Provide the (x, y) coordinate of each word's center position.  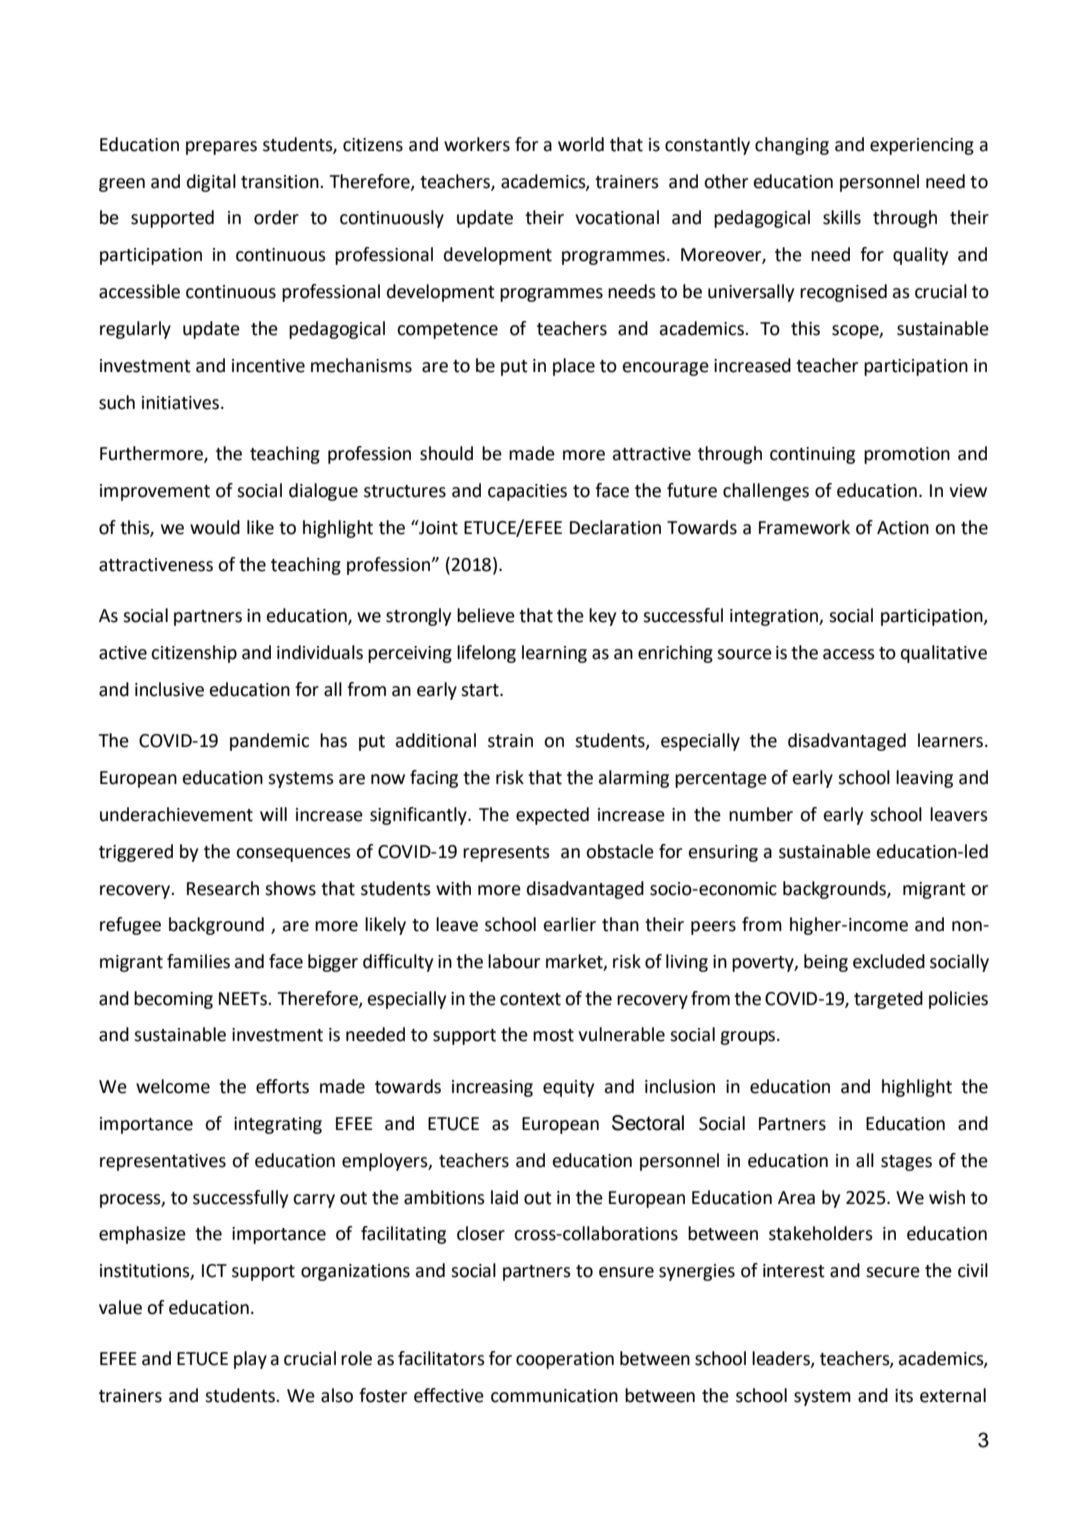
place (574, 367)
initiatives (180, 403)
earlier (570, 924)
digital (211, 183)
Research (223, 888)
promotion (907, 455)
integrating (278, 1125)
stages (906, 1163)
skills (842, 217)
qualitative (944, 654)
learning (554, 654)
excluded (889, 961)
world (581, 144)
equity (568, 1088)
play (250, 1360)
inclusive (169, 689)
